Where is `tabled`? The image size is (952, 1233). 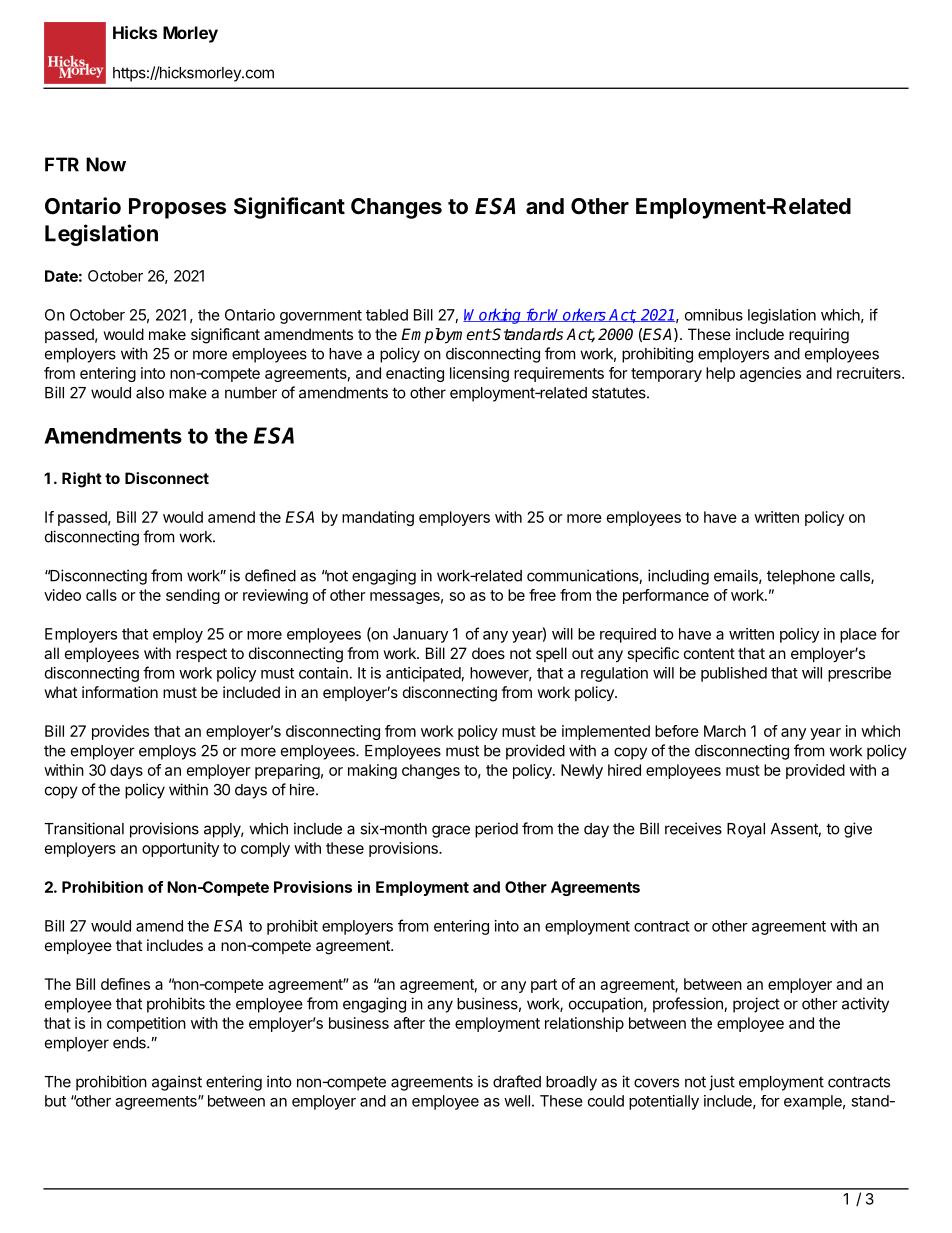 tabled is located at coordinates (387, 315).
